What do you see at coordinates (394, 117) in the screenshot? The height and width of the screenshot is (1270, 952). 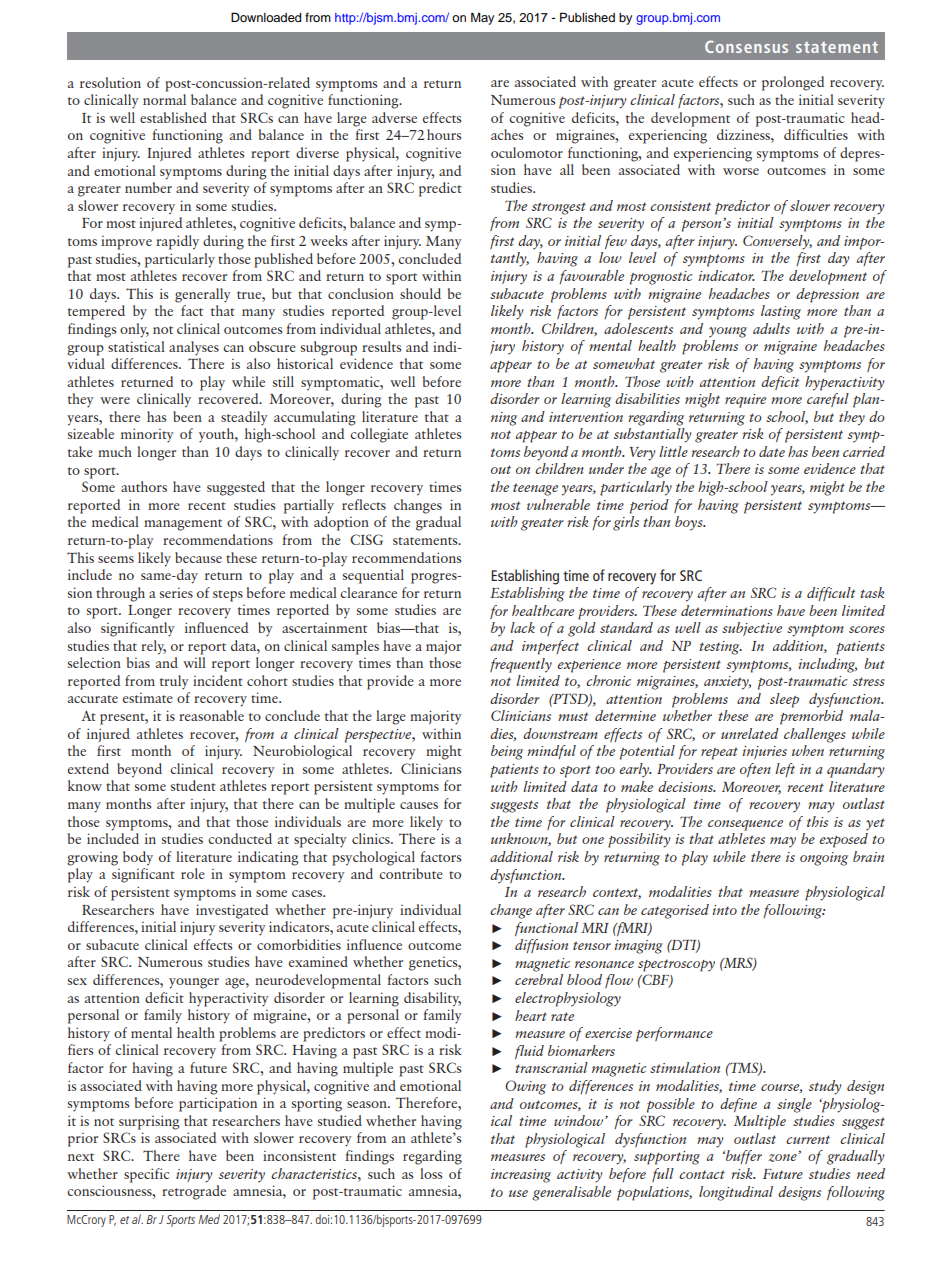 I see `adverse` at bounding box center [394, 117].
